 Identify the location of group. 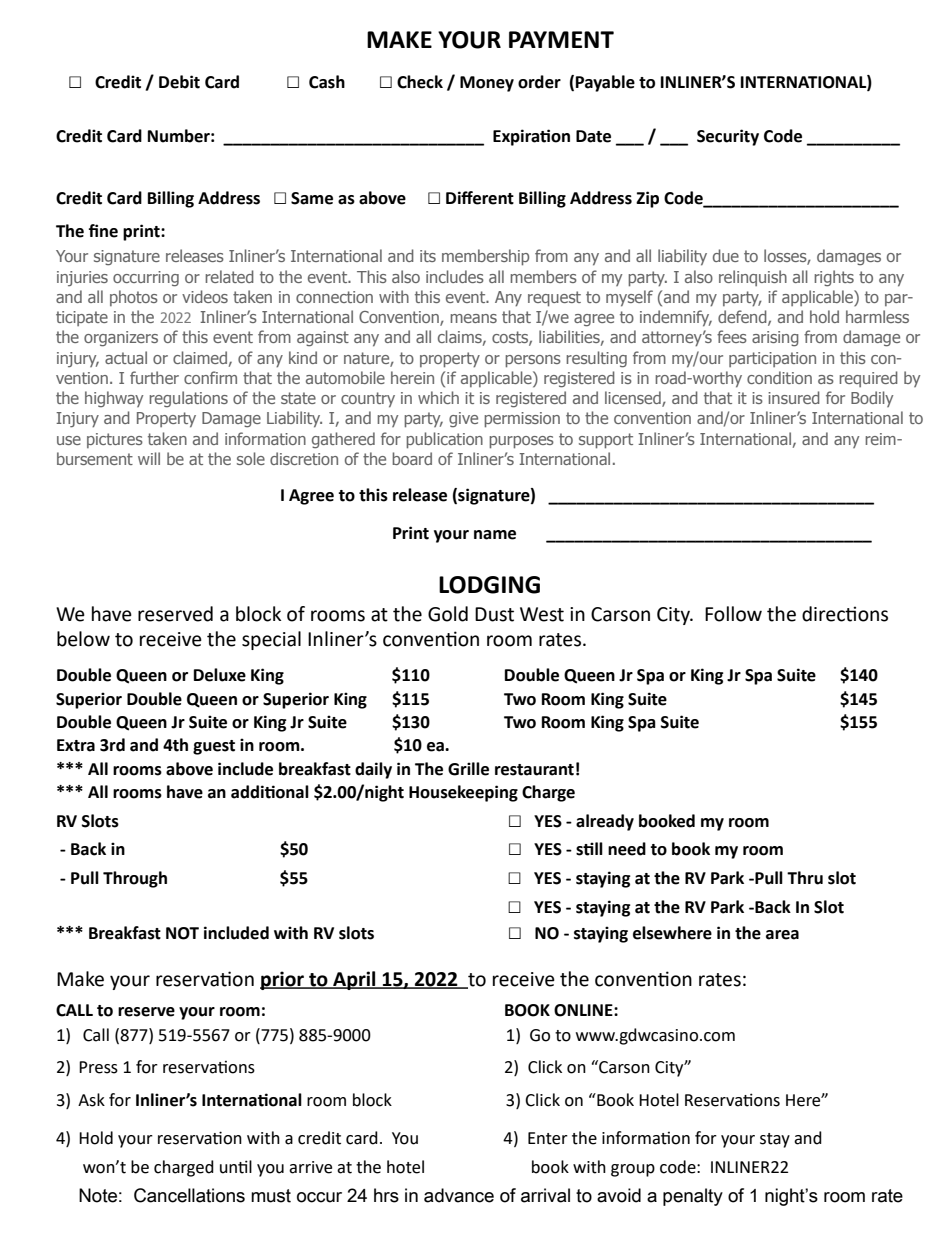
(633, 1170).
